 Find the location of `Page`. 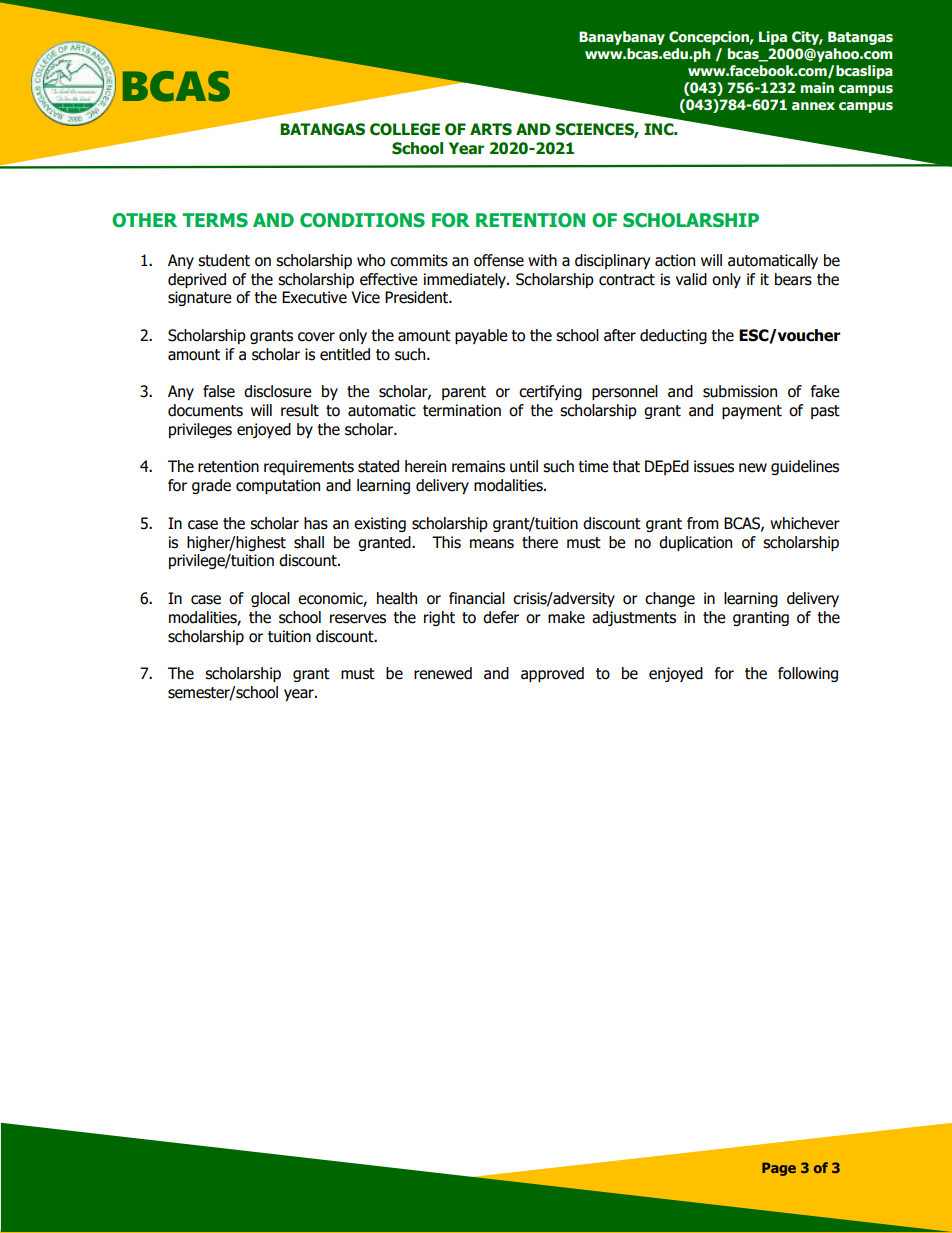

Page is located at coordinates (779, 1169).
